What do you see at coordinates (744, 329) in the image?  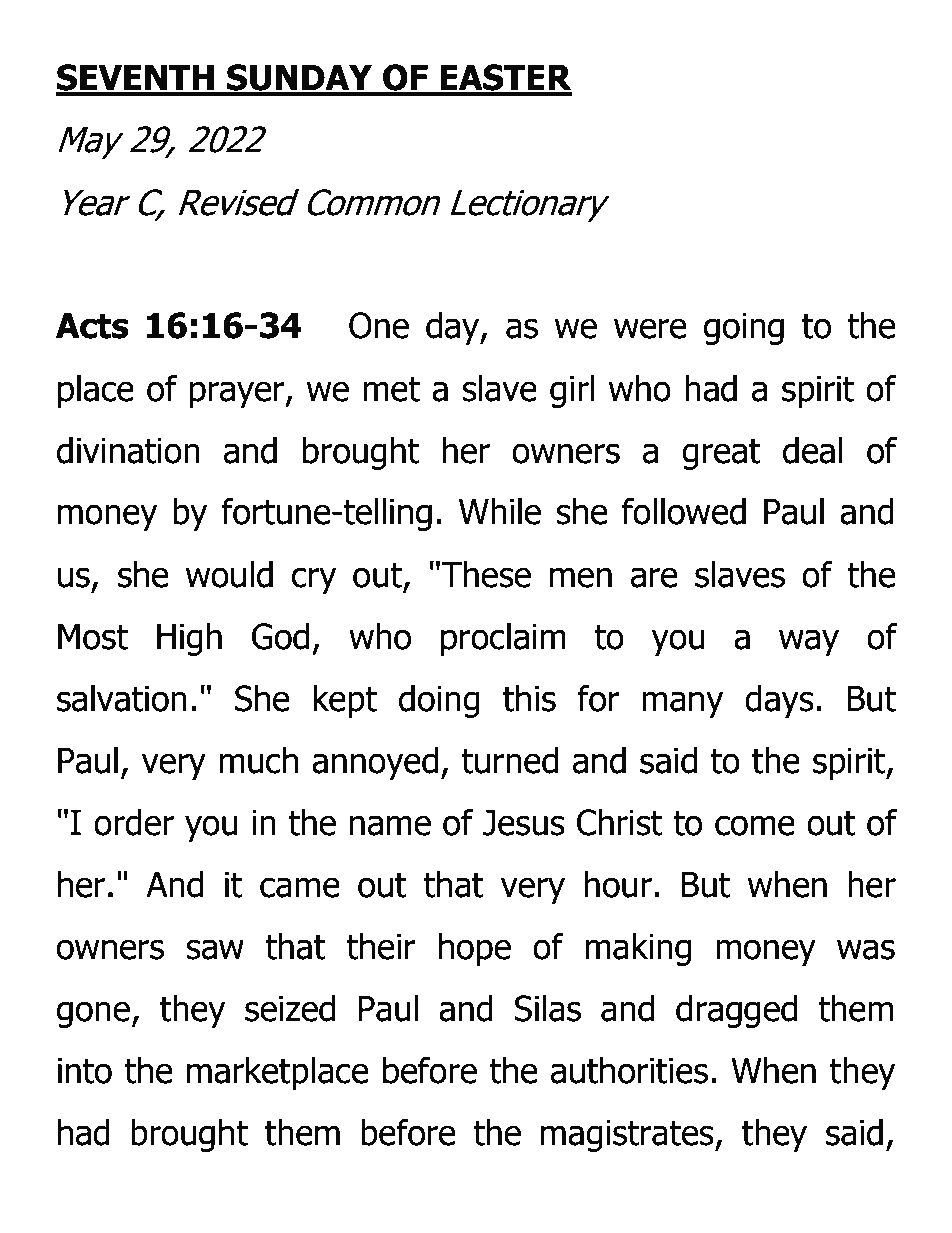 I see `going` at bounding box center [744, 329].
